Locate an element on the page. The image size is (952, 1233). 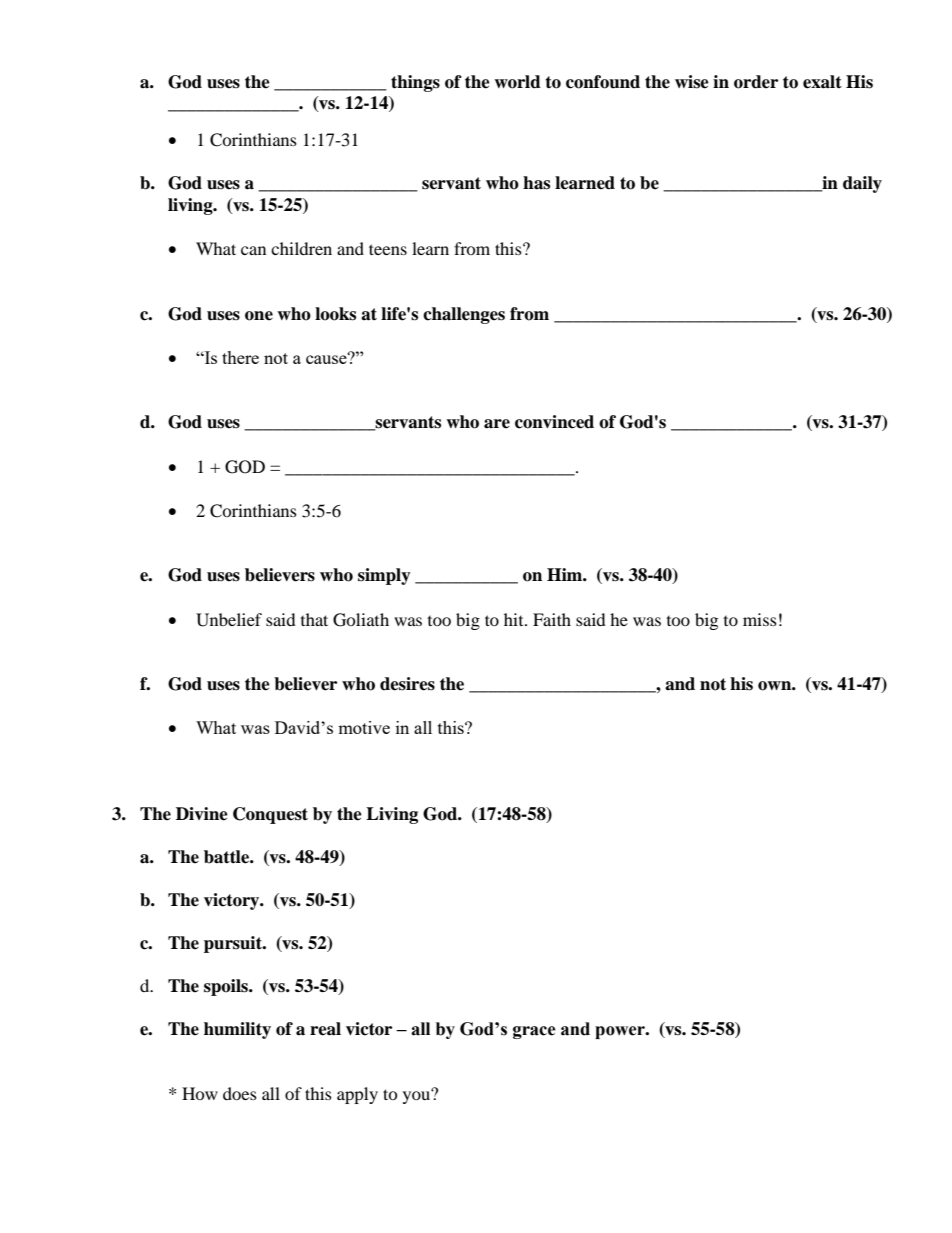
apply is located at coordinates (357, 1095).
